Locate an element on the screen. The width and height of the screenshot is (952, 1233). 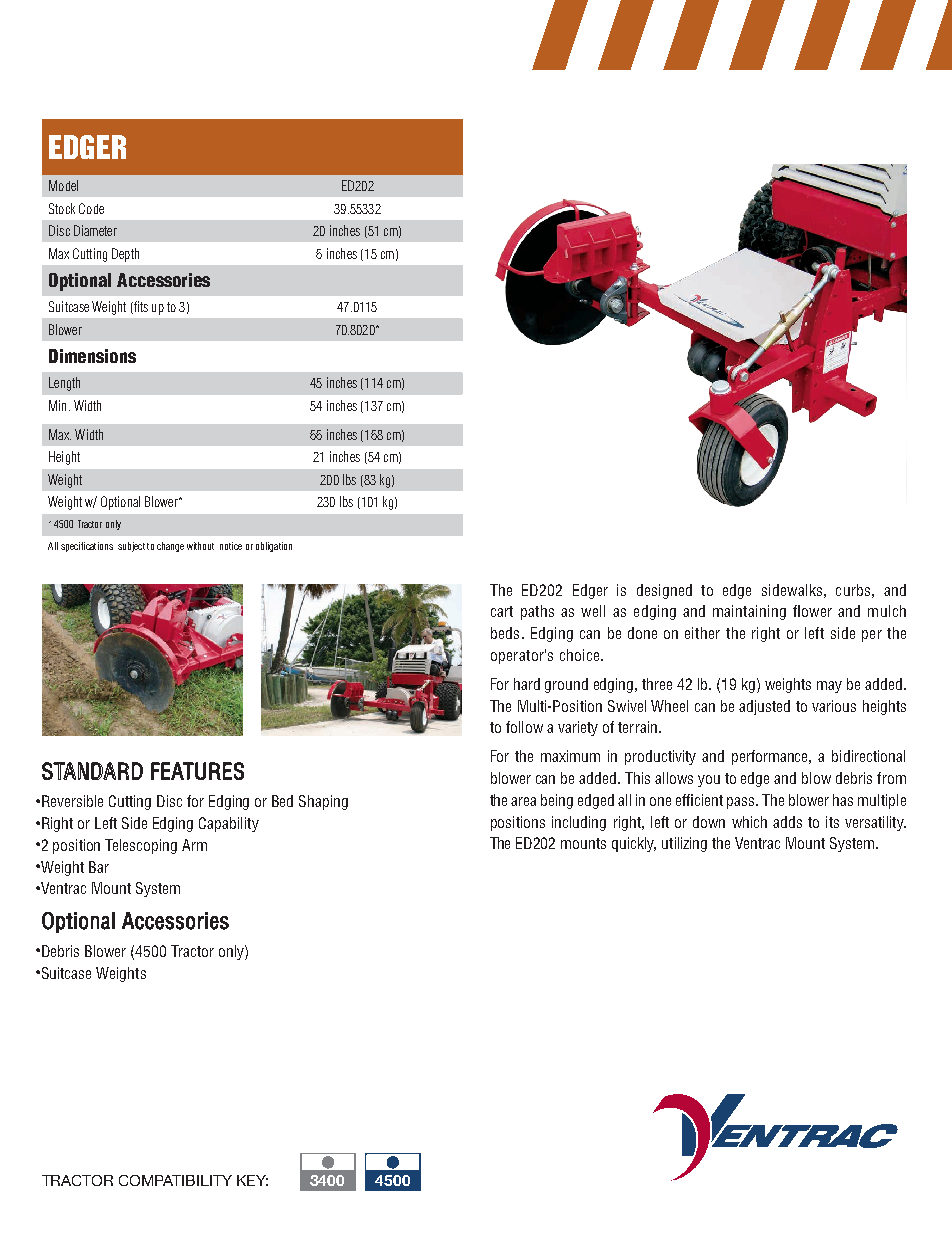
adds is located at coordinates (787, 822).
